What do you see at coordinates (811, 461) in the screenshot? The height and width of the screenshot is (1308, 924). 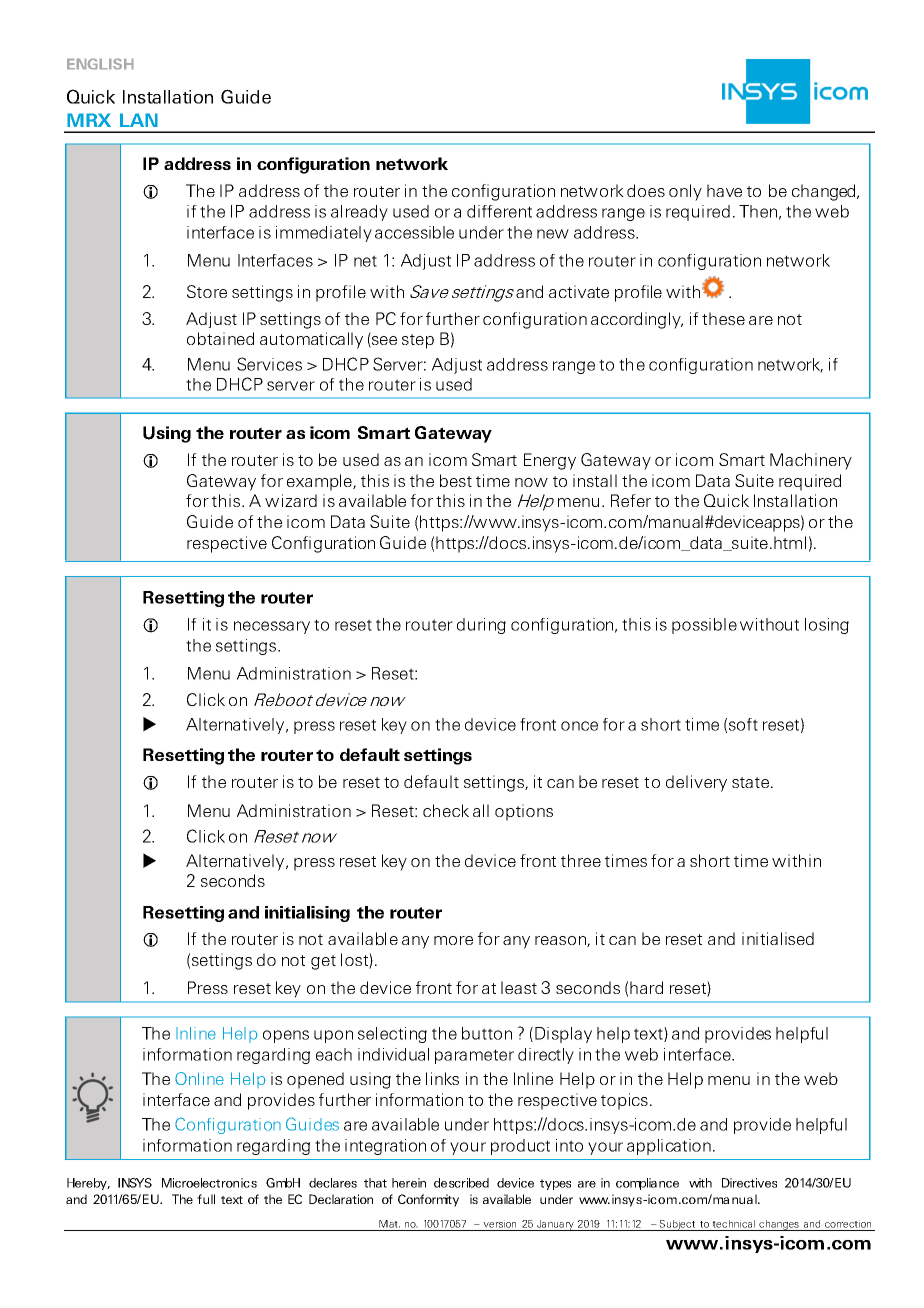 I see `Machinery` at bounding box center [811, 461].
